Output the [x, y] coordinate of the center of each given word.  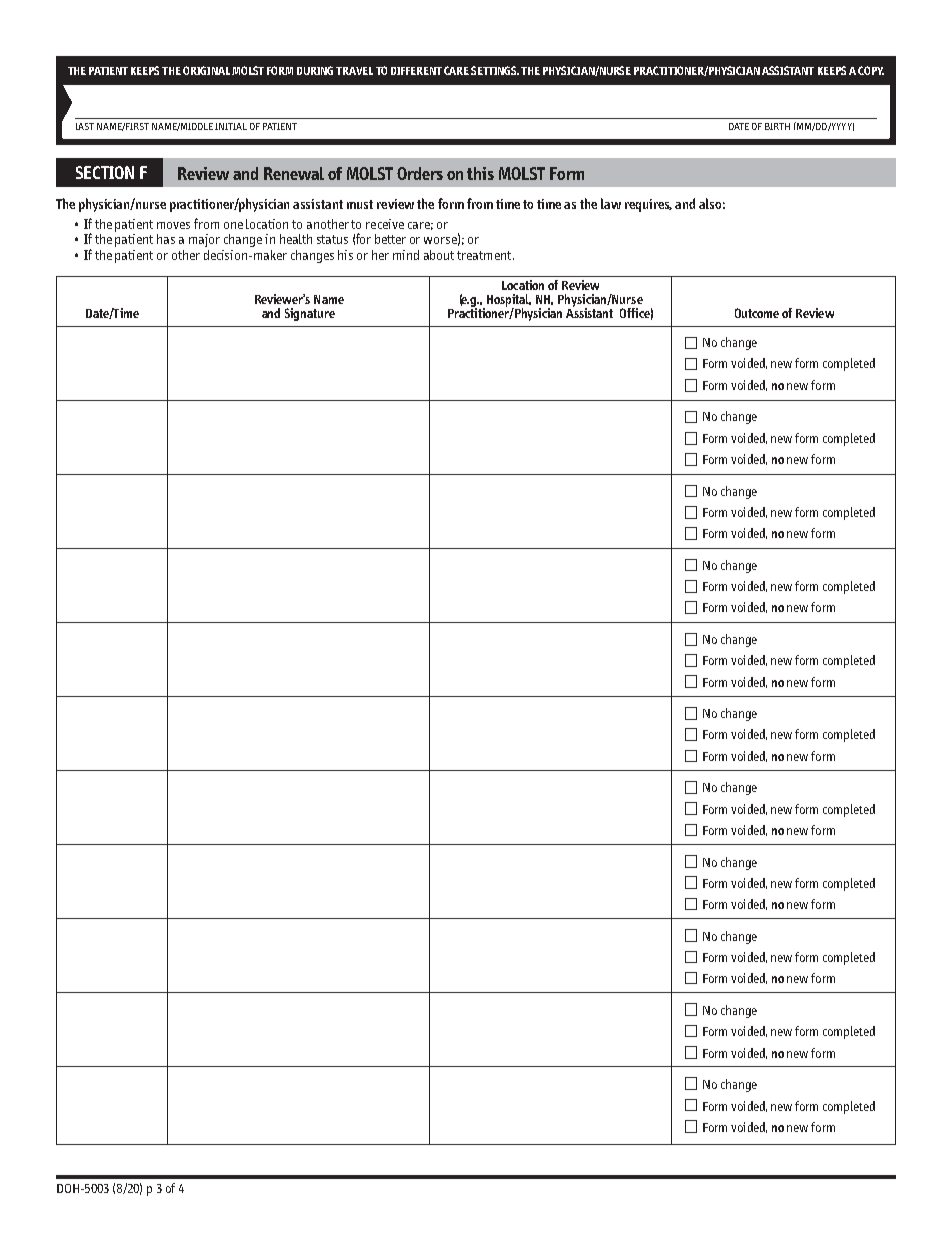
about [439, 255]
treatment [485, 255]
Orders [420, 173]
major [204, 240]
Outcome [757, 313]
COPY [871, 70]
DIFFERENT [416, 71]
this [480, 173]
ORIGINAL [206, 70]
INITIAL [231, 126]
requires [648, 205]
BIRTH [777, 126]
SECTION [105, 172]
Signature [310, 314]
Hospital [509, 301]
